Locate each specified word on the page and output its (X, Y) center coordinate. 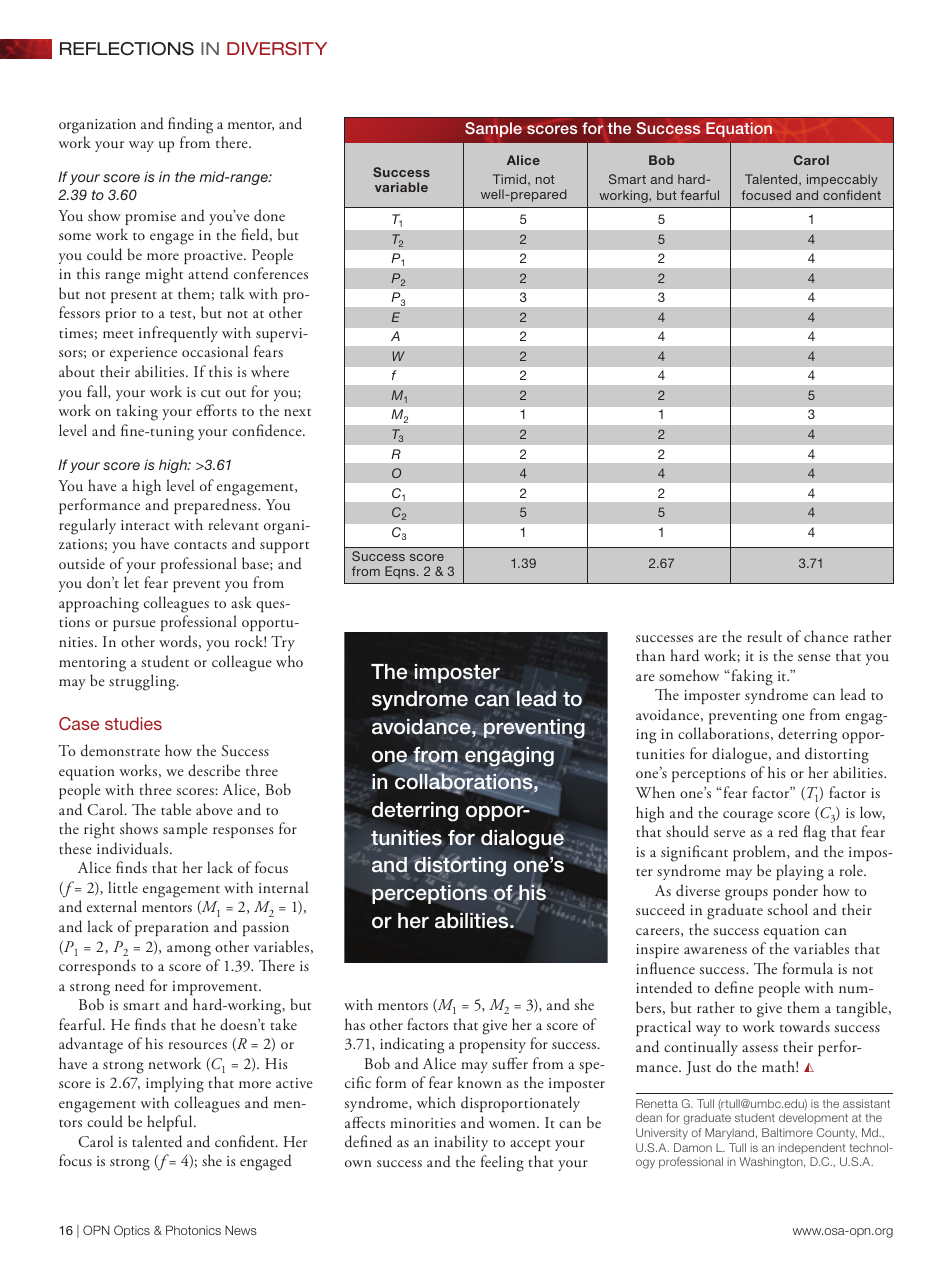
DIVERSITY (277, 49)
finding (190, 125)
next (297, 412)
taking (137, 412)
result (764, 636)
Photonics (193, 1230)
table (176, 809)
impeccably (842, 180)
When (655, 792)
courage (748, 817)
